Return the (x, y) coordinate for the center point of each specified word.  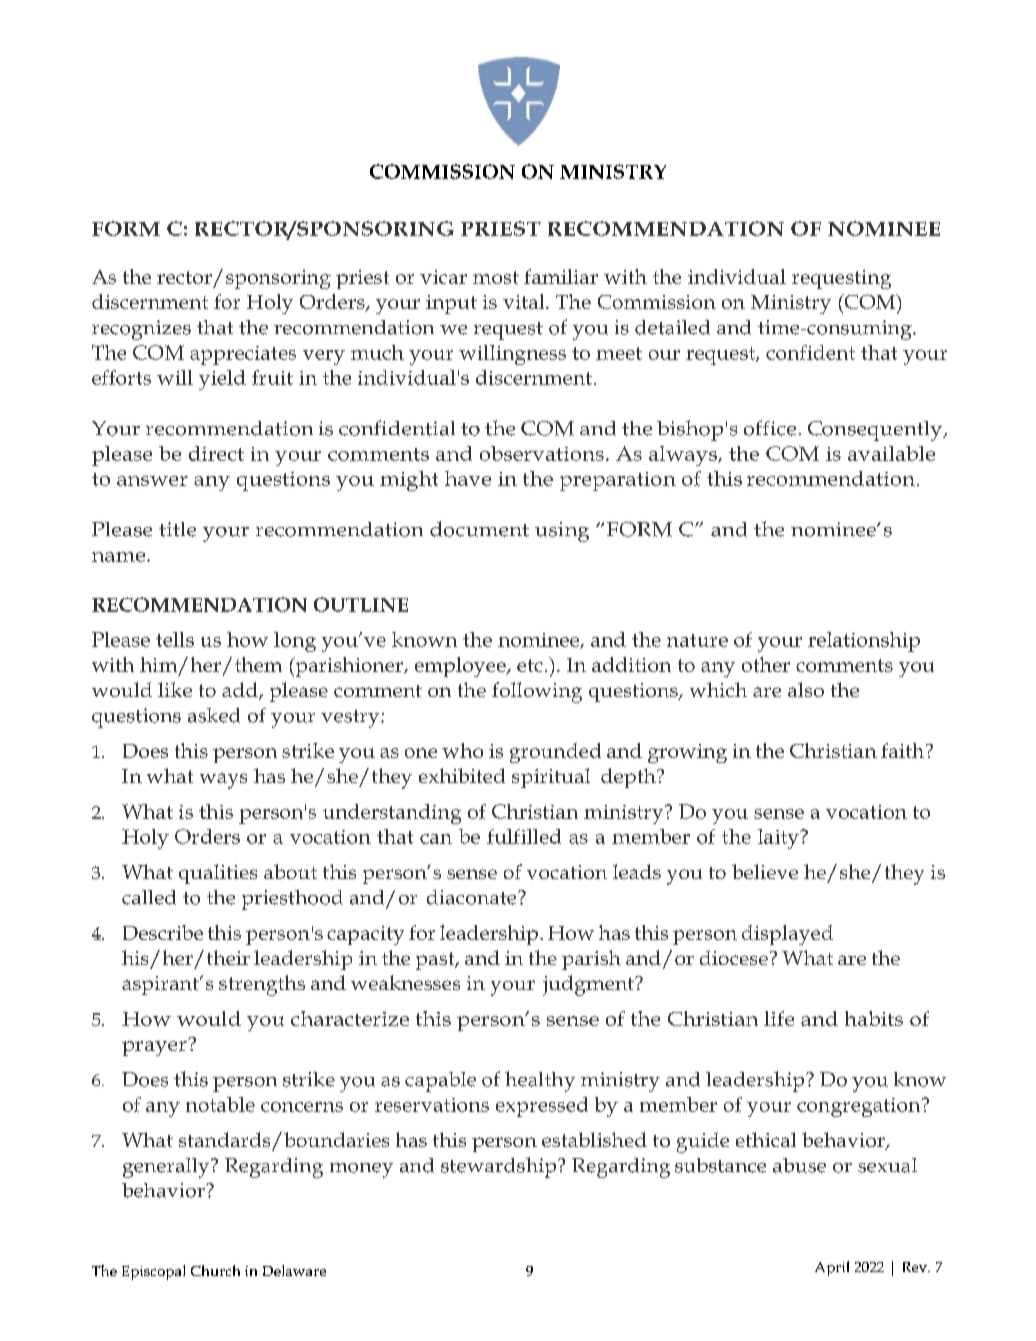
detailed (672, 327)
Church (215, 1270)
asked (214, 715)
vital (525, 301)
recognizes (141, 330)
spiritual (551, 778)
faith (904, 750)
